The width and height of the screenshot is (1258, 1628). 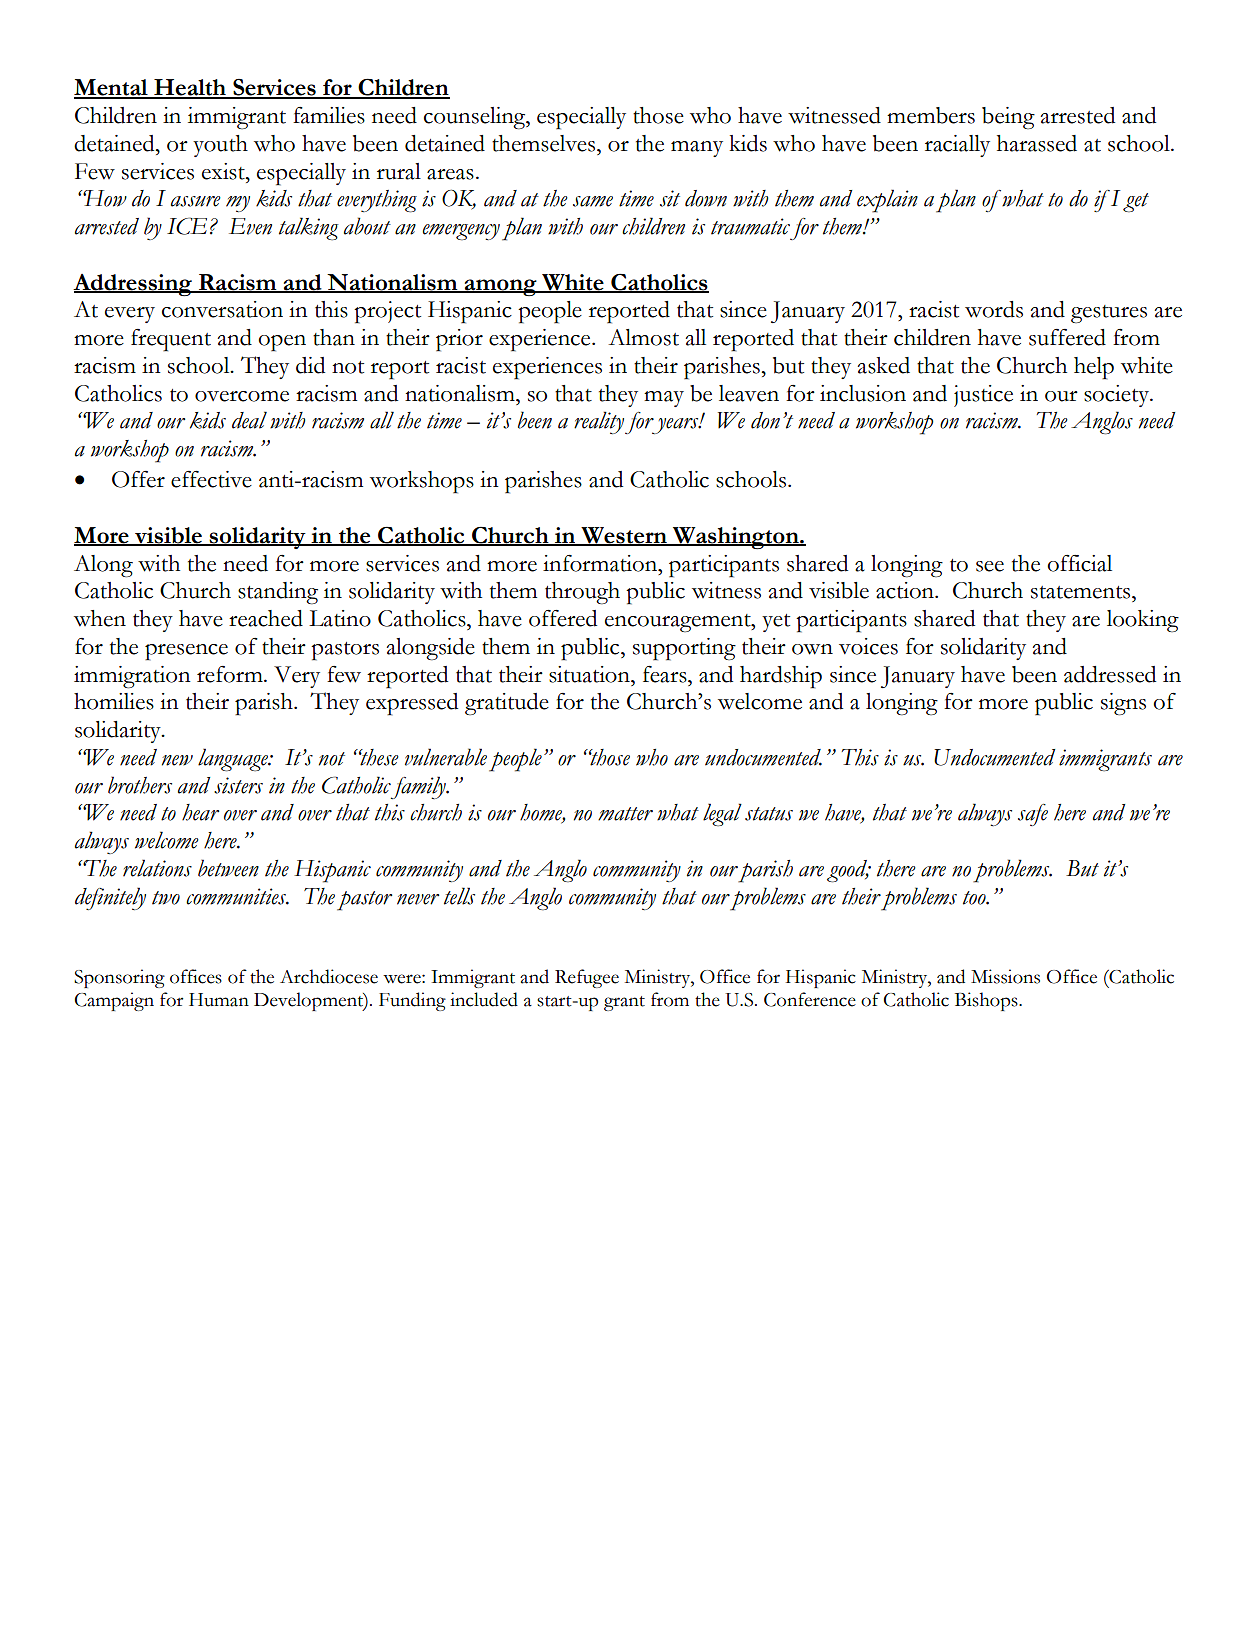 What do you see at coordinates (697, 149) in the screenshot?
I see `many` at bounding box center [697, 149].
